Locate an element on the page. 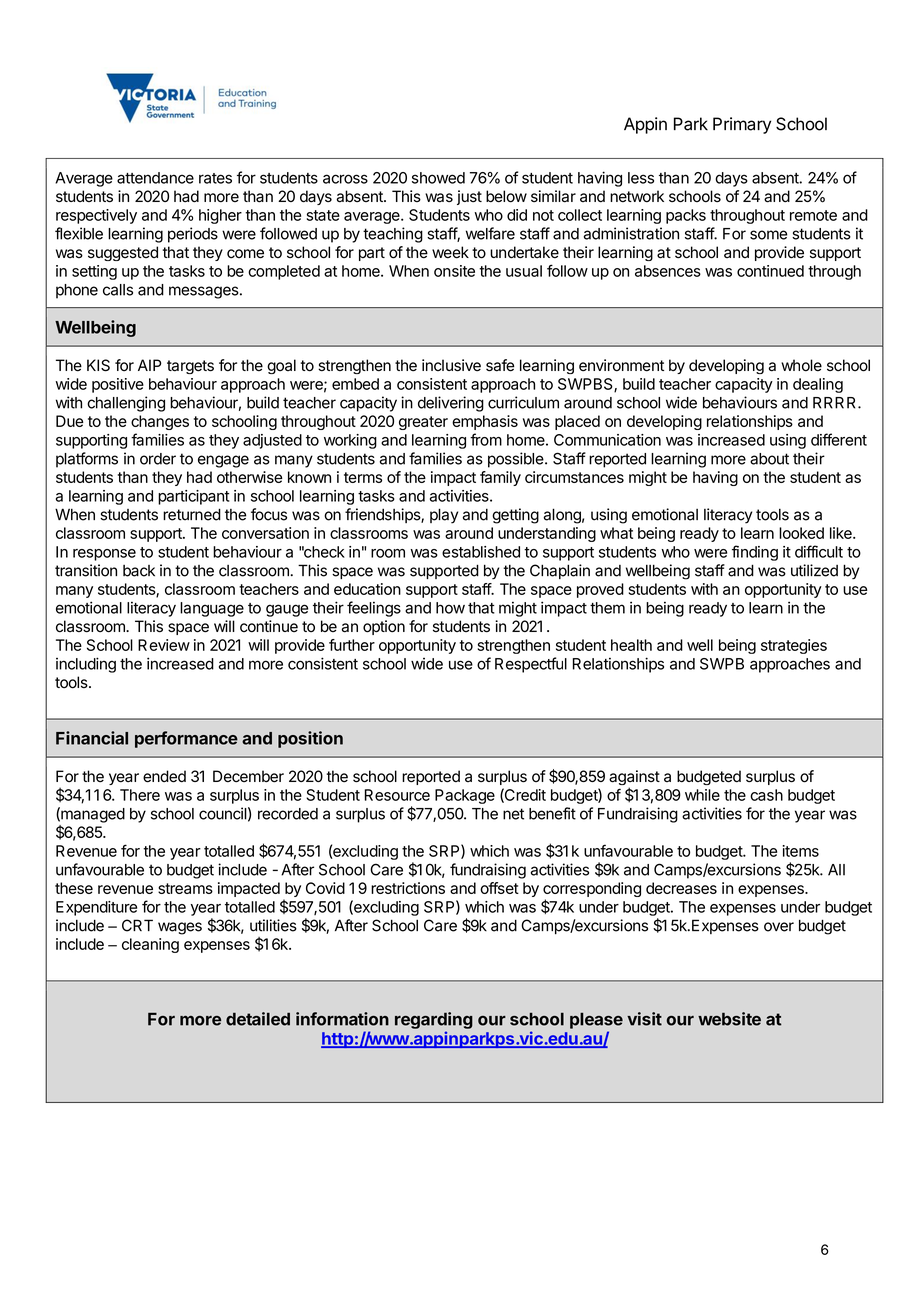 This document has width=924, height=1308. showed is located at coordinates (438, 178).
